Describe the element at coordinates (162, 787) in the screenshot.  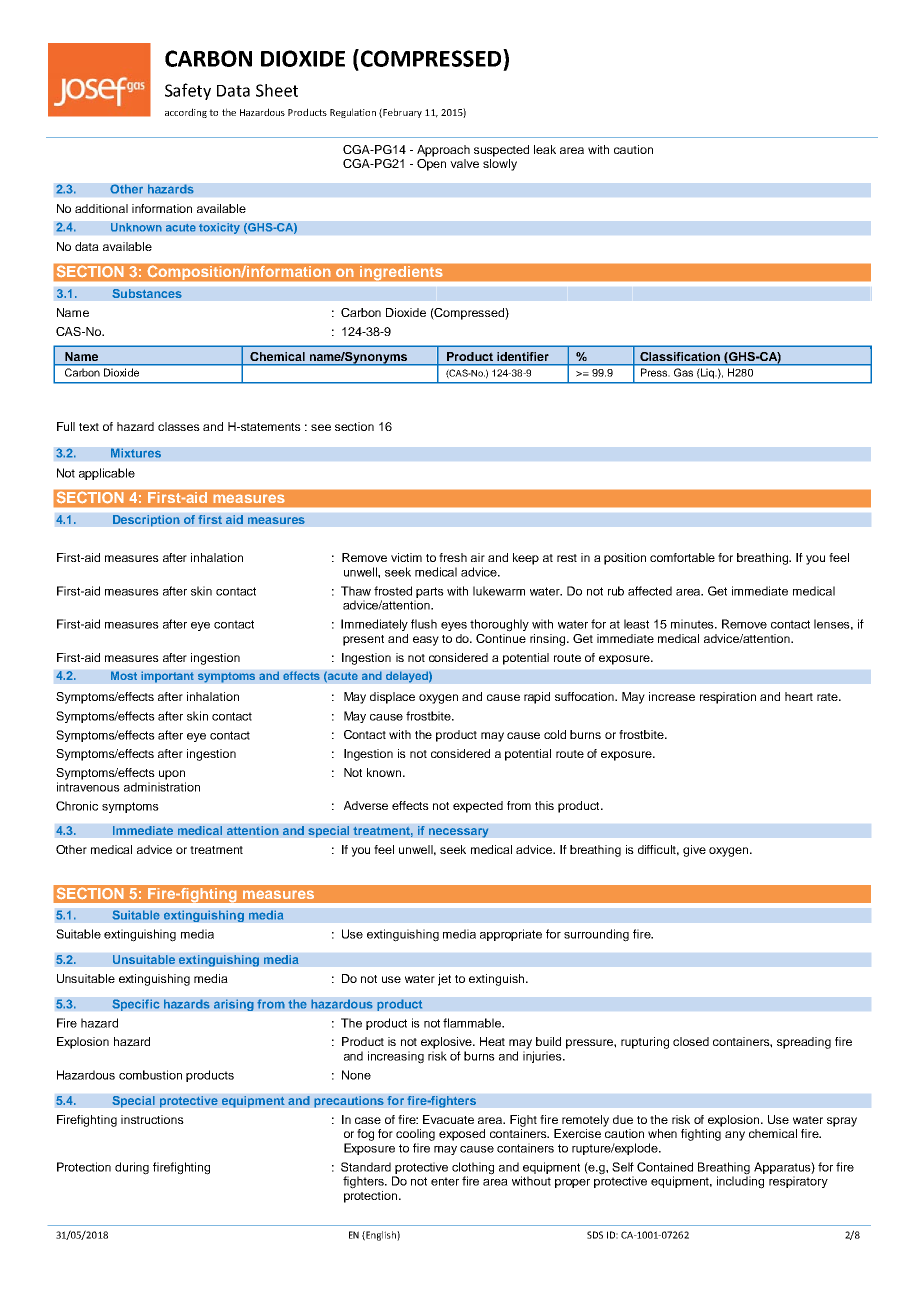
I see `administration` at that location.
